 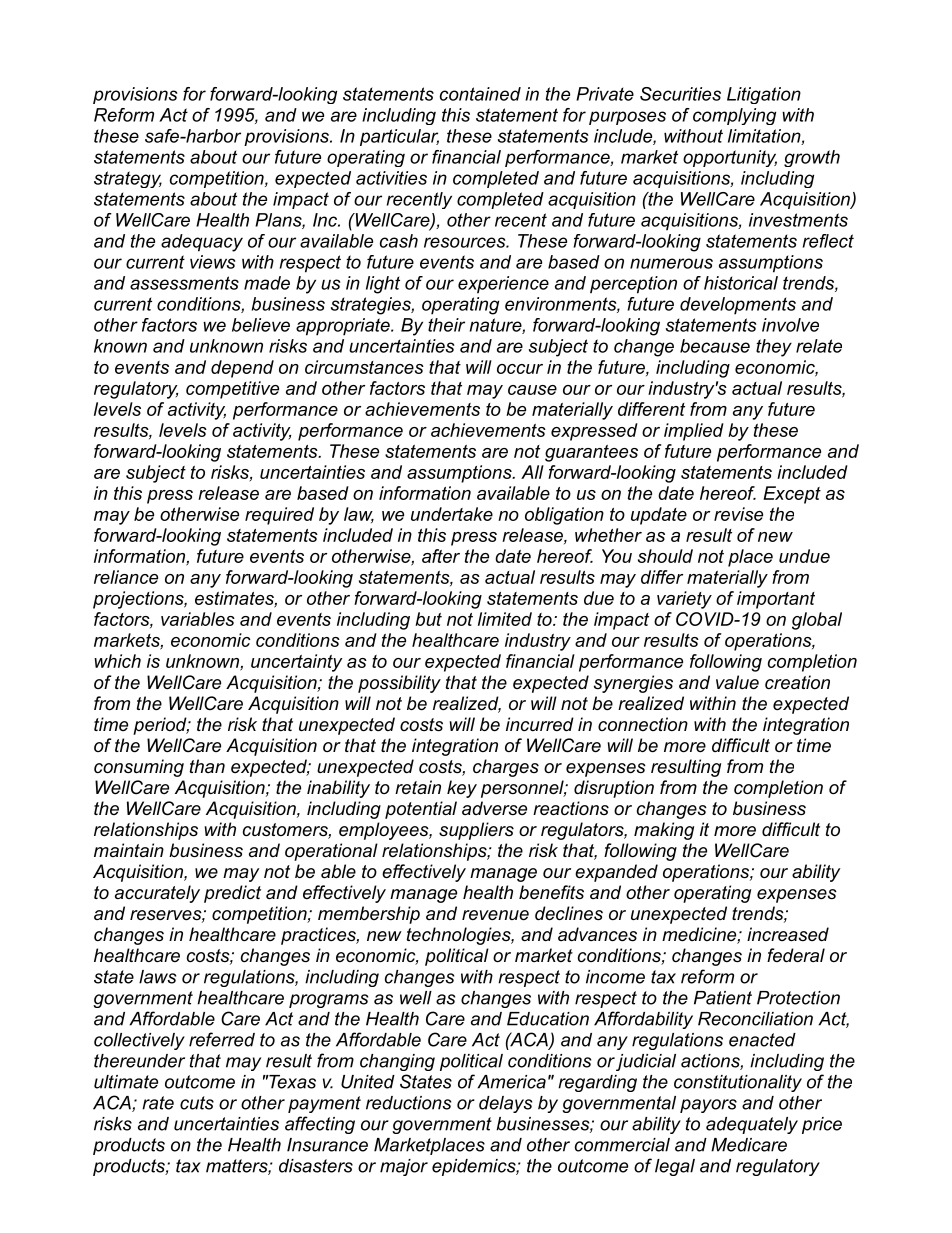 What do you see at coordinates (734, 116) in the screenshot?
I see `complying` at bounding box center [734, 116].
